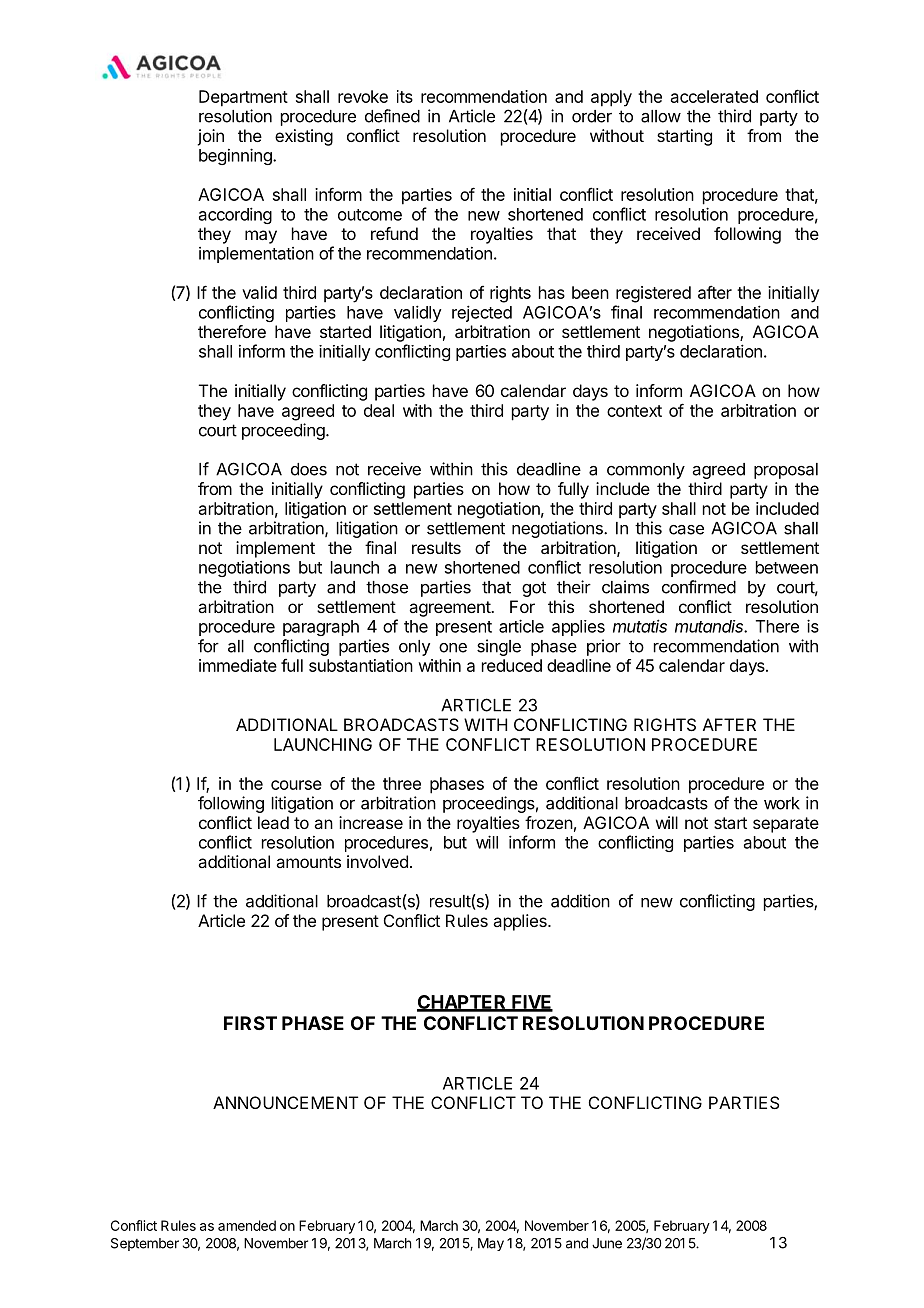  Describe the element at coordinates (247, 1225) in the page. I see `amended` at that location.
